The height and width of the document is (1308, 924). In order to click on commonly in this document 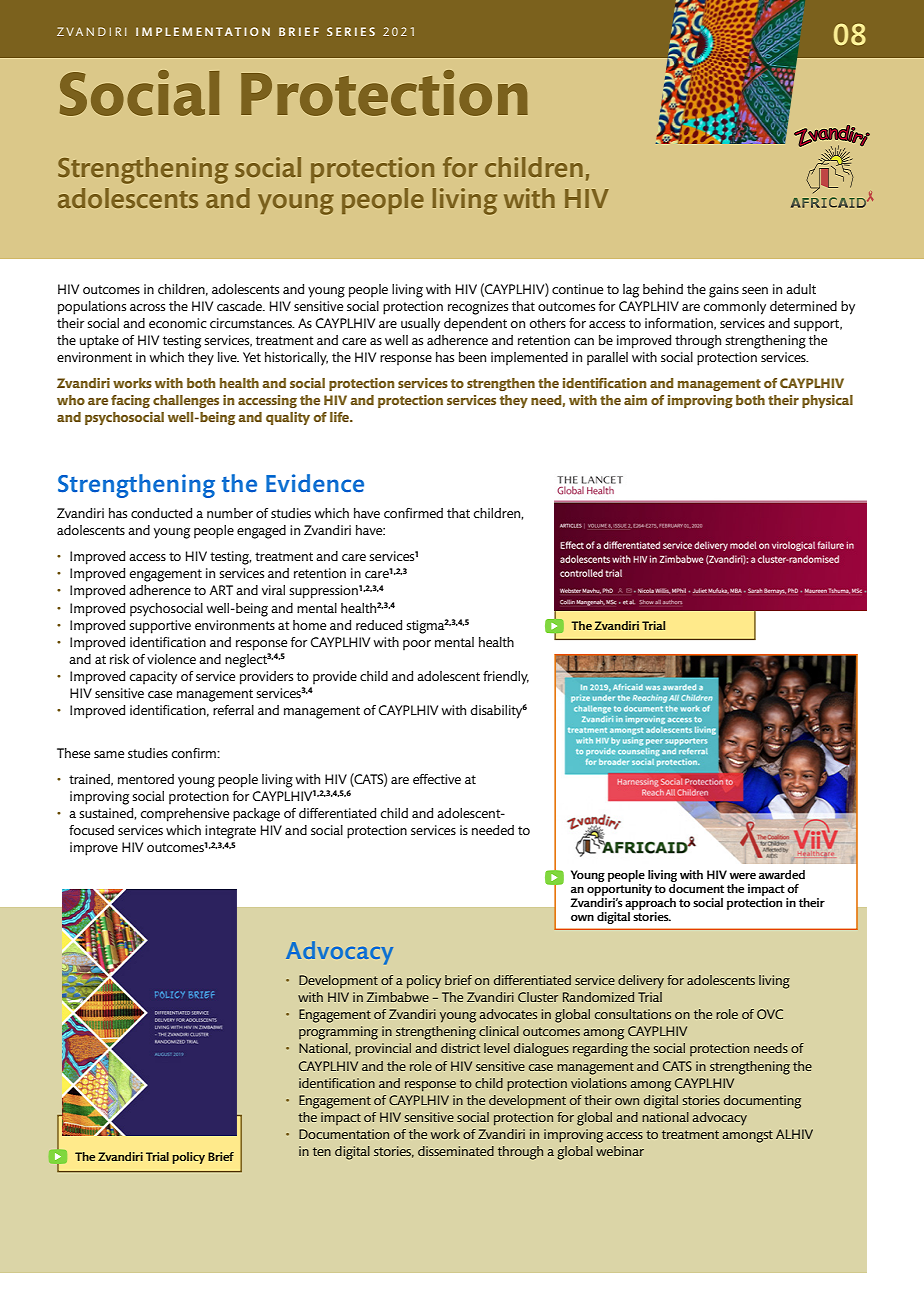, I will do `click(735, 308)`.
